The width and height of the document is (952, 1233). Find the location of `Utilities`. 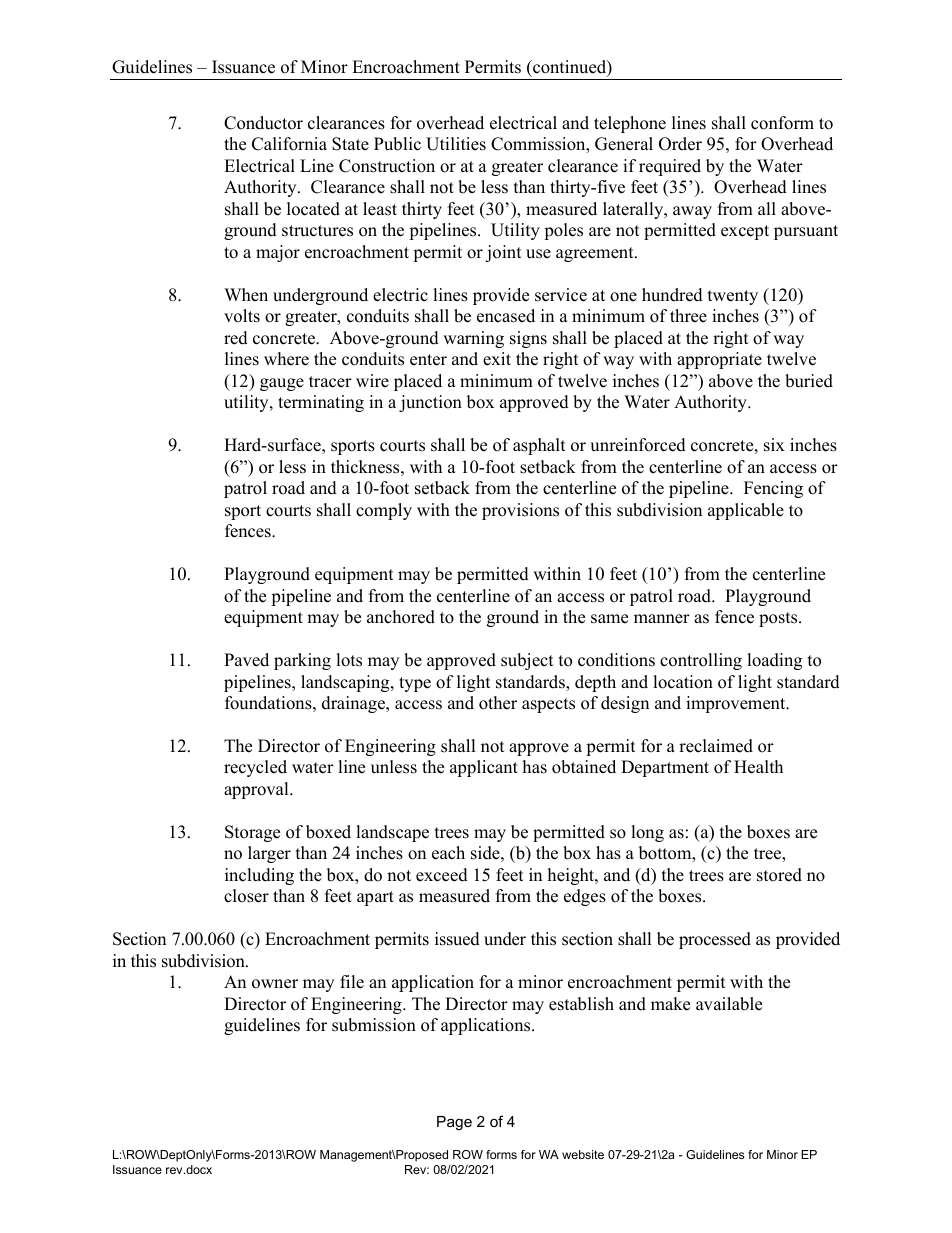

Utilities is located at coordinates (456, 144).
